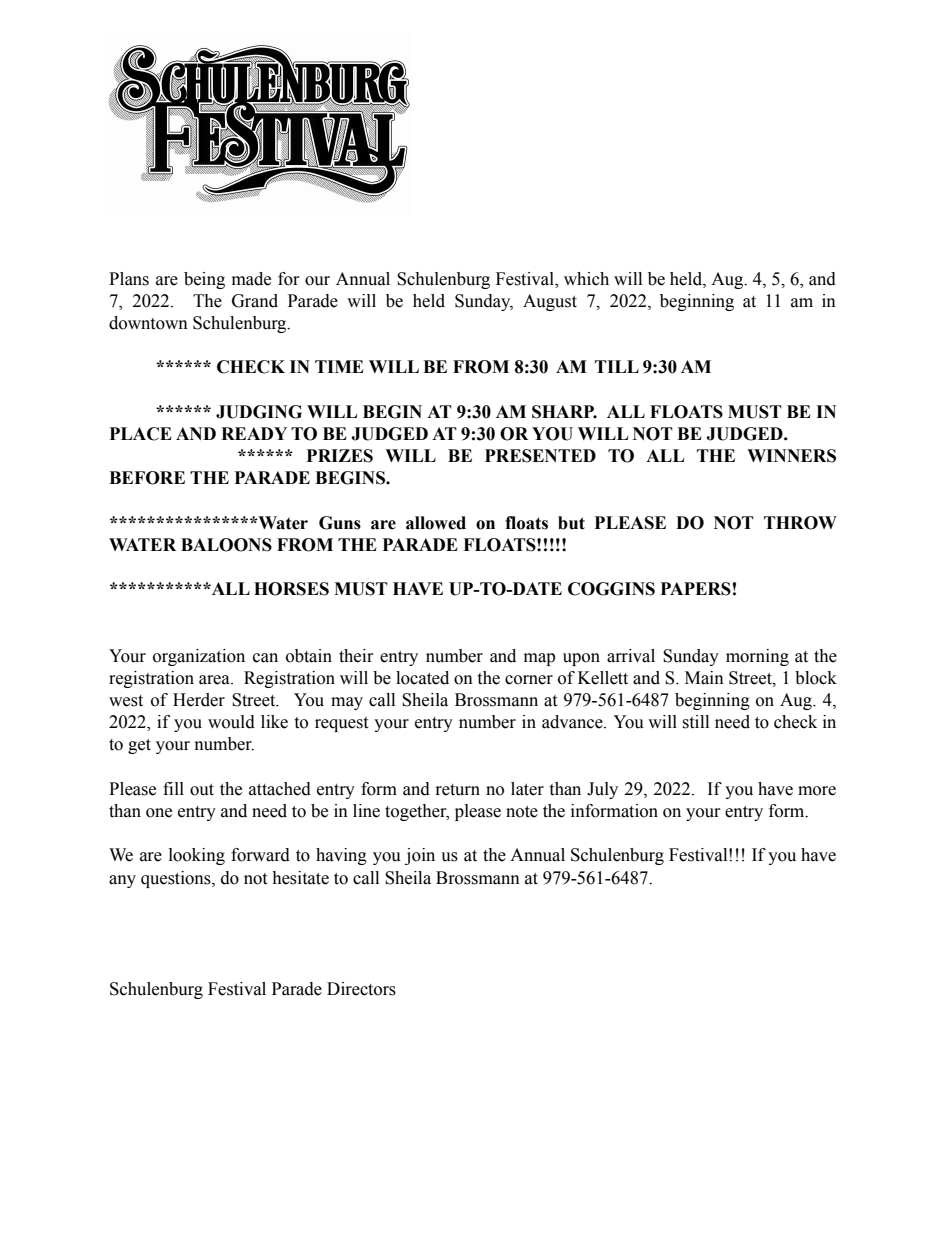 This image has height=1233, width=952. I want to click on which, so click(586, 279).
